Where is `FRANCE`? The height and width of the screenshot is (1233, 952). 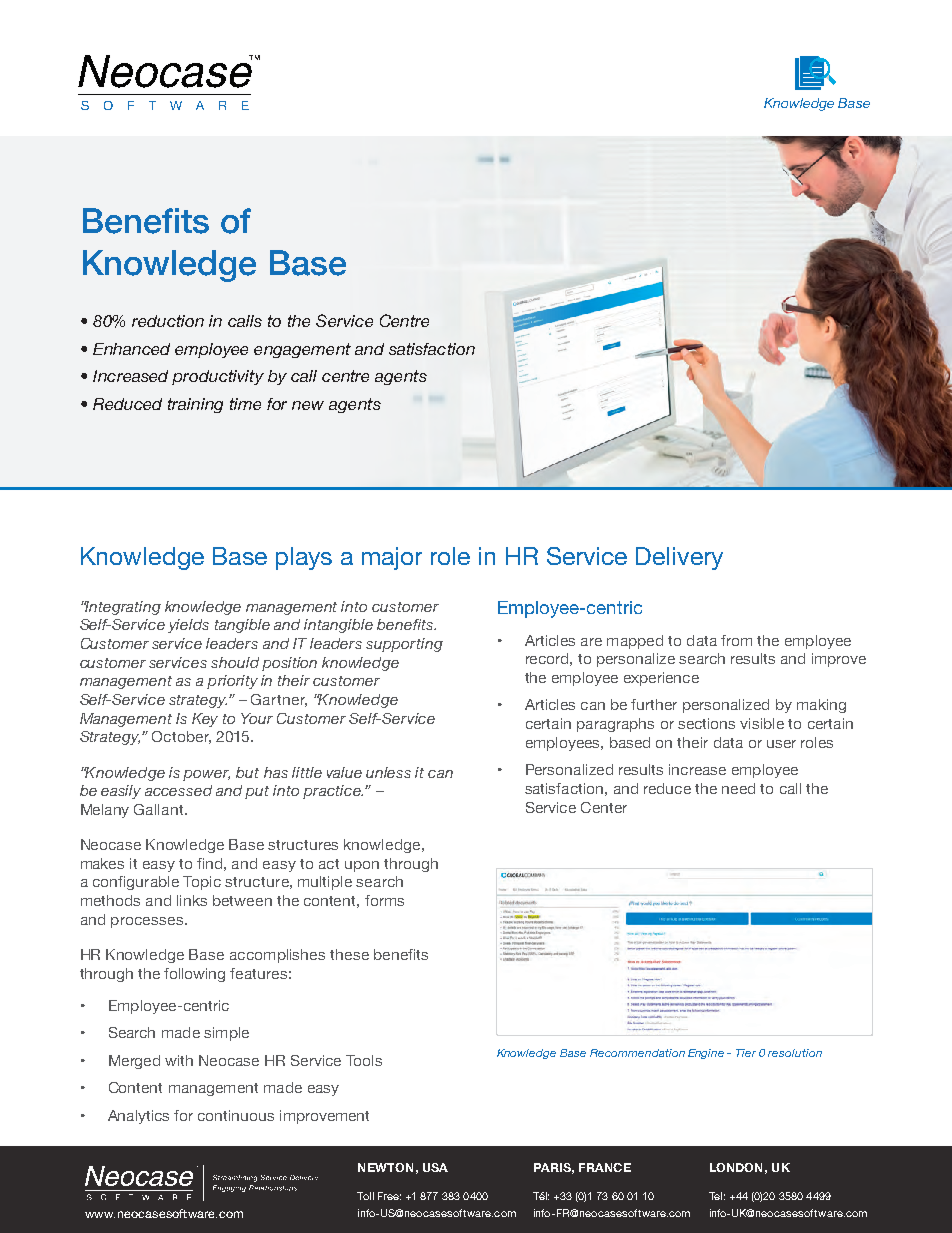
FRANCE is located at coordinates (605, 1167).
